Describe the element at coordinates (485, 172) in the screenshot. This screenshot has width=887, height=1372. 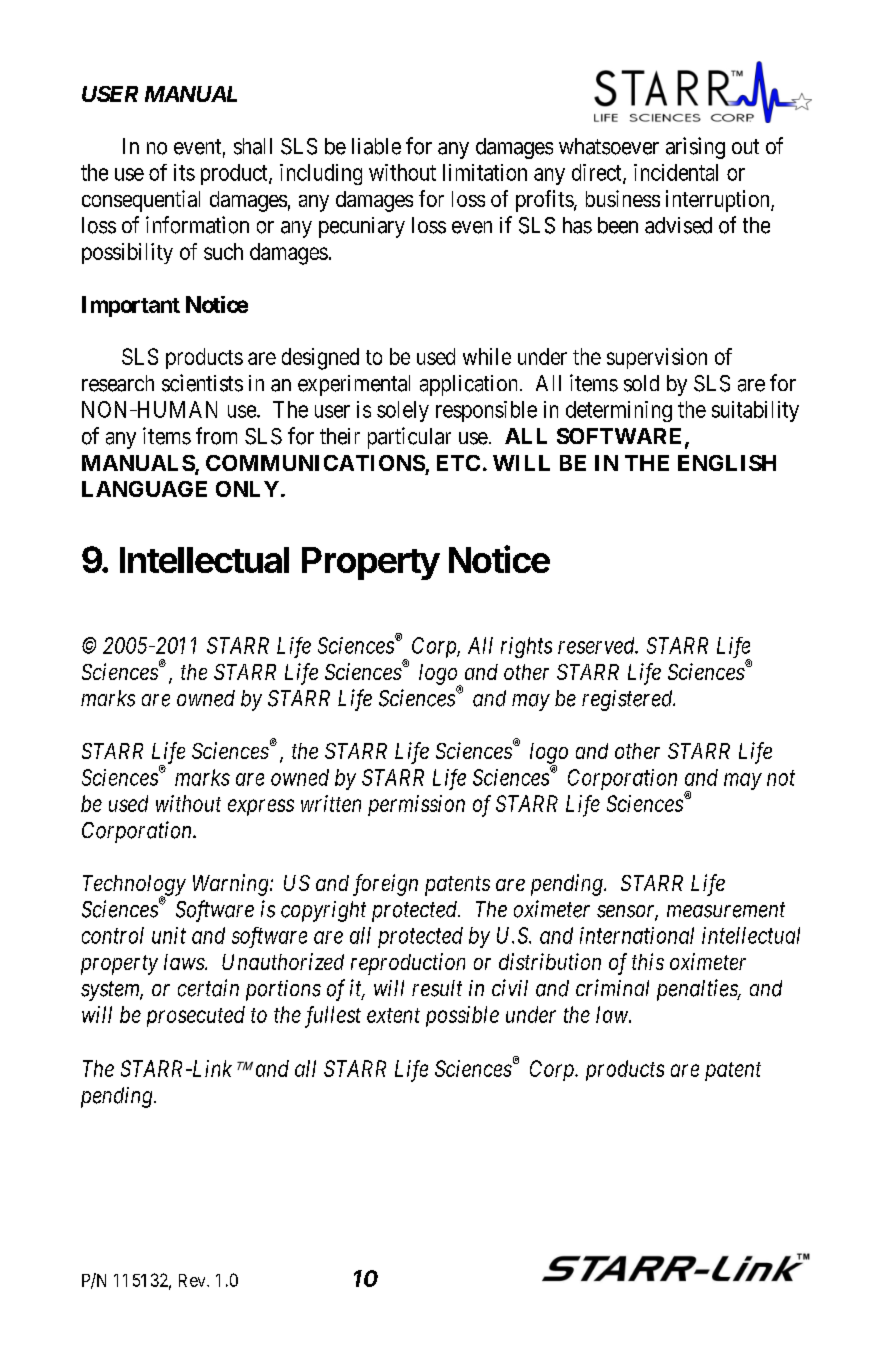
I see `limitation` at that location.
